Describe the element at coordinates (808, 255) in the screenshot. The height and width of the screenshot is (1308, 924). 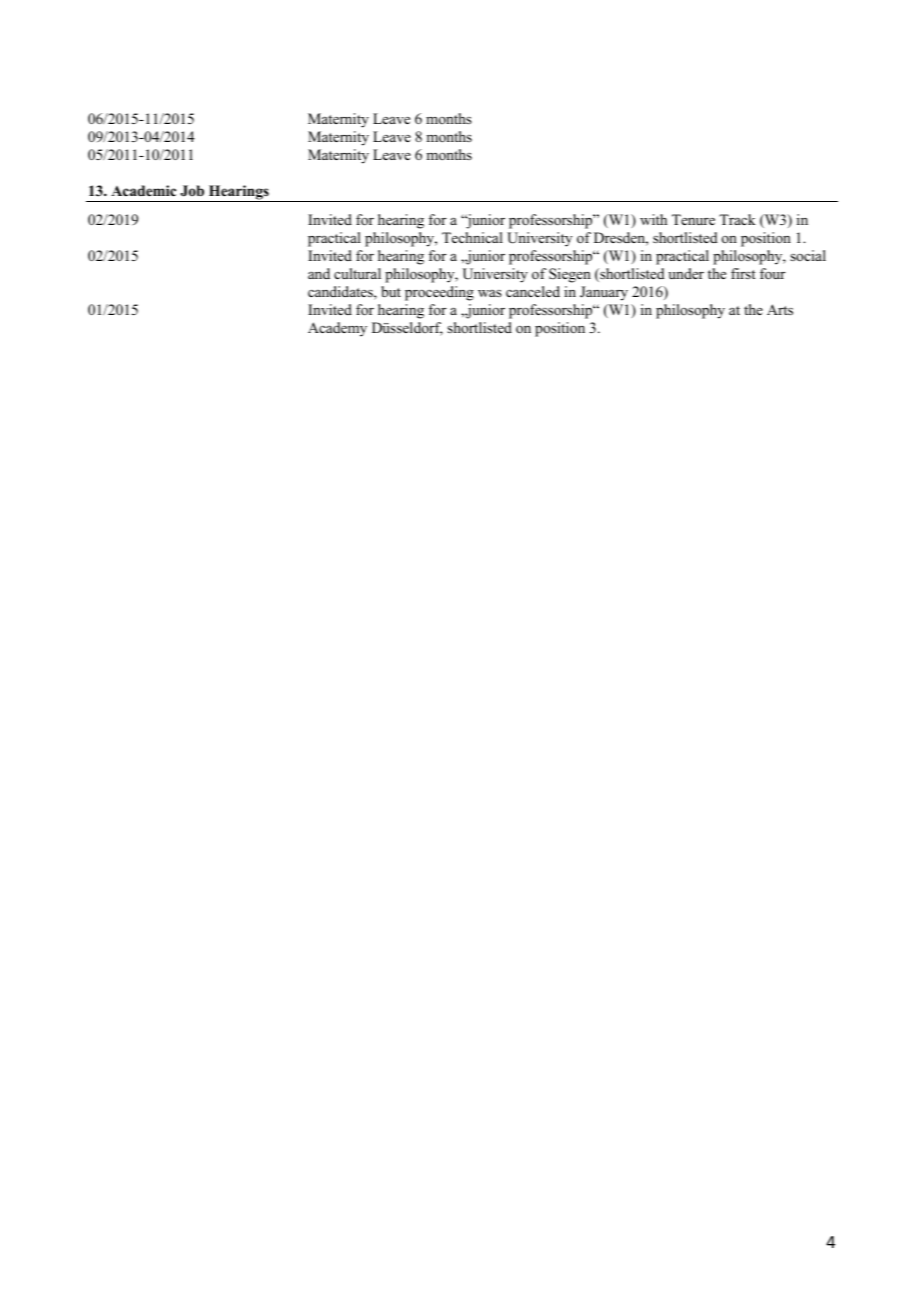
I see `social` at that location.
